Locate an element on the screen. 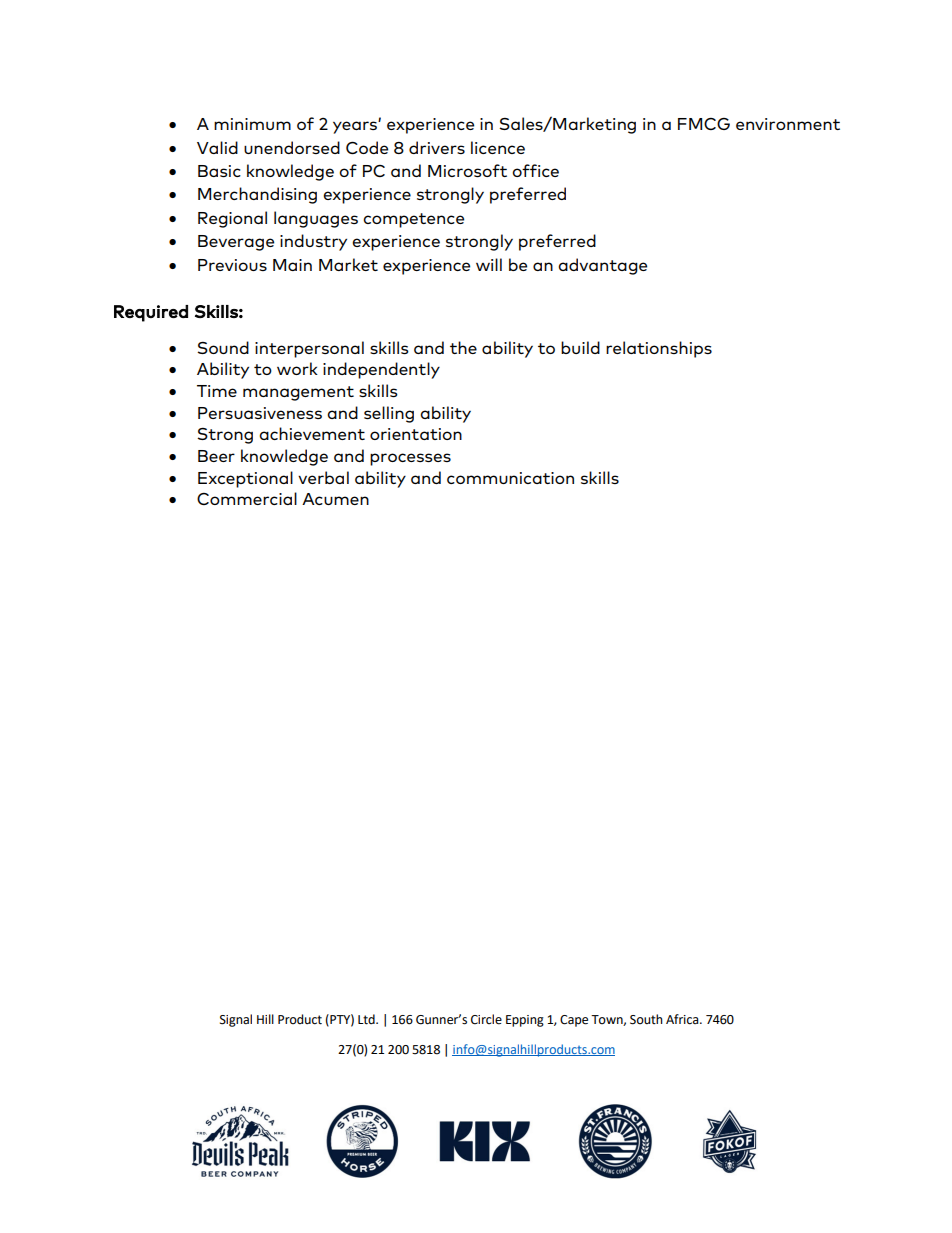 This screenshot has height=1233, width=952. relationships is located at coordinates (659, 349).
